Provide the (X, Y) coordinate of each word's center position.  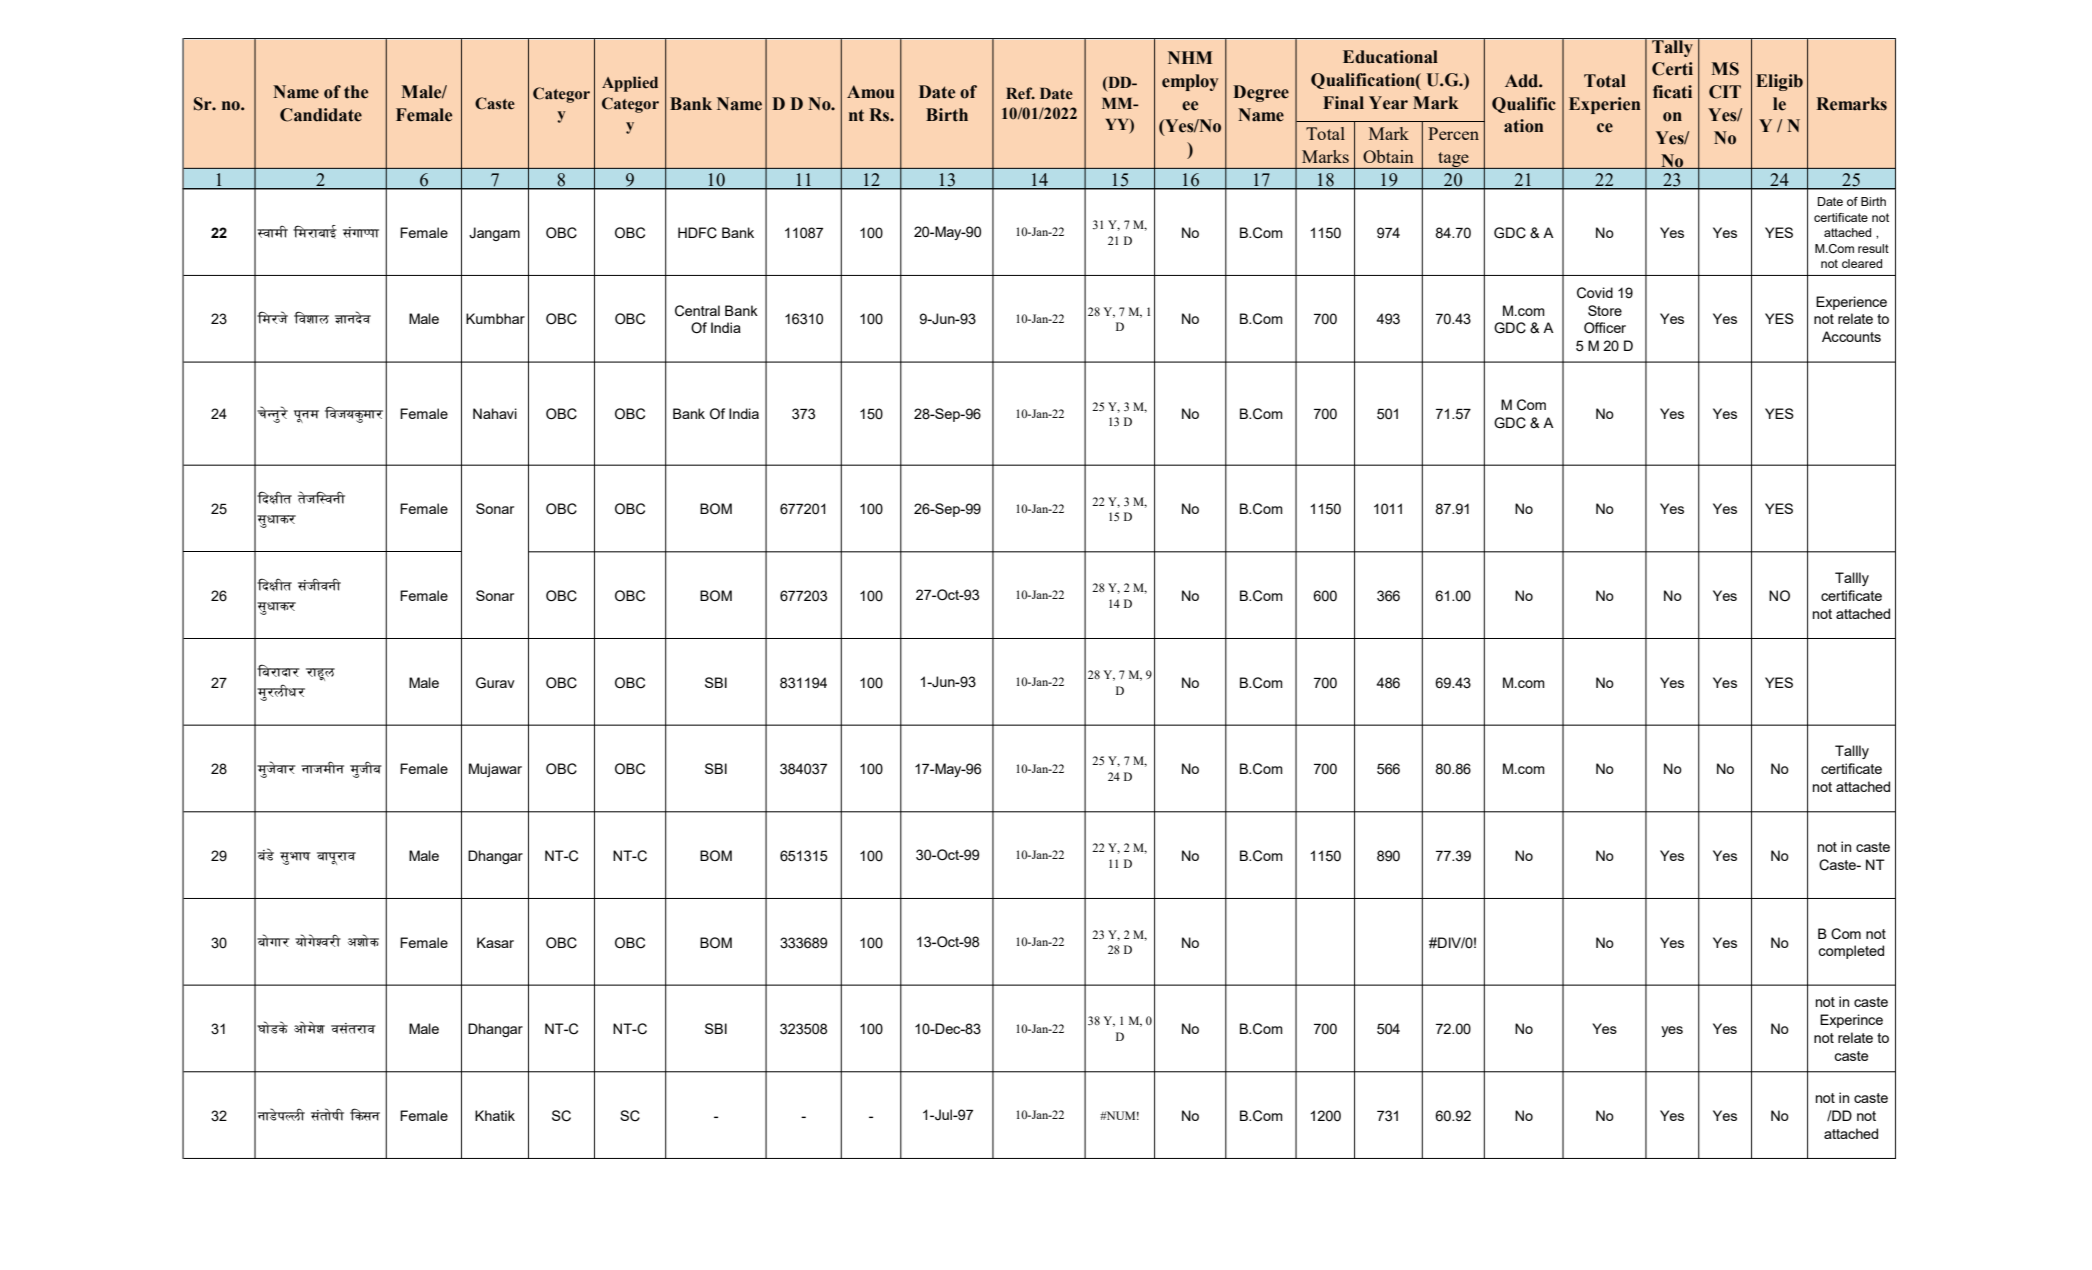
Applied (630, 84)
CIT (1725, 92)
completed (1851, 952)
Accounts (1851, 336)
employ (1190, 82)
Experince (1851, 1021)
